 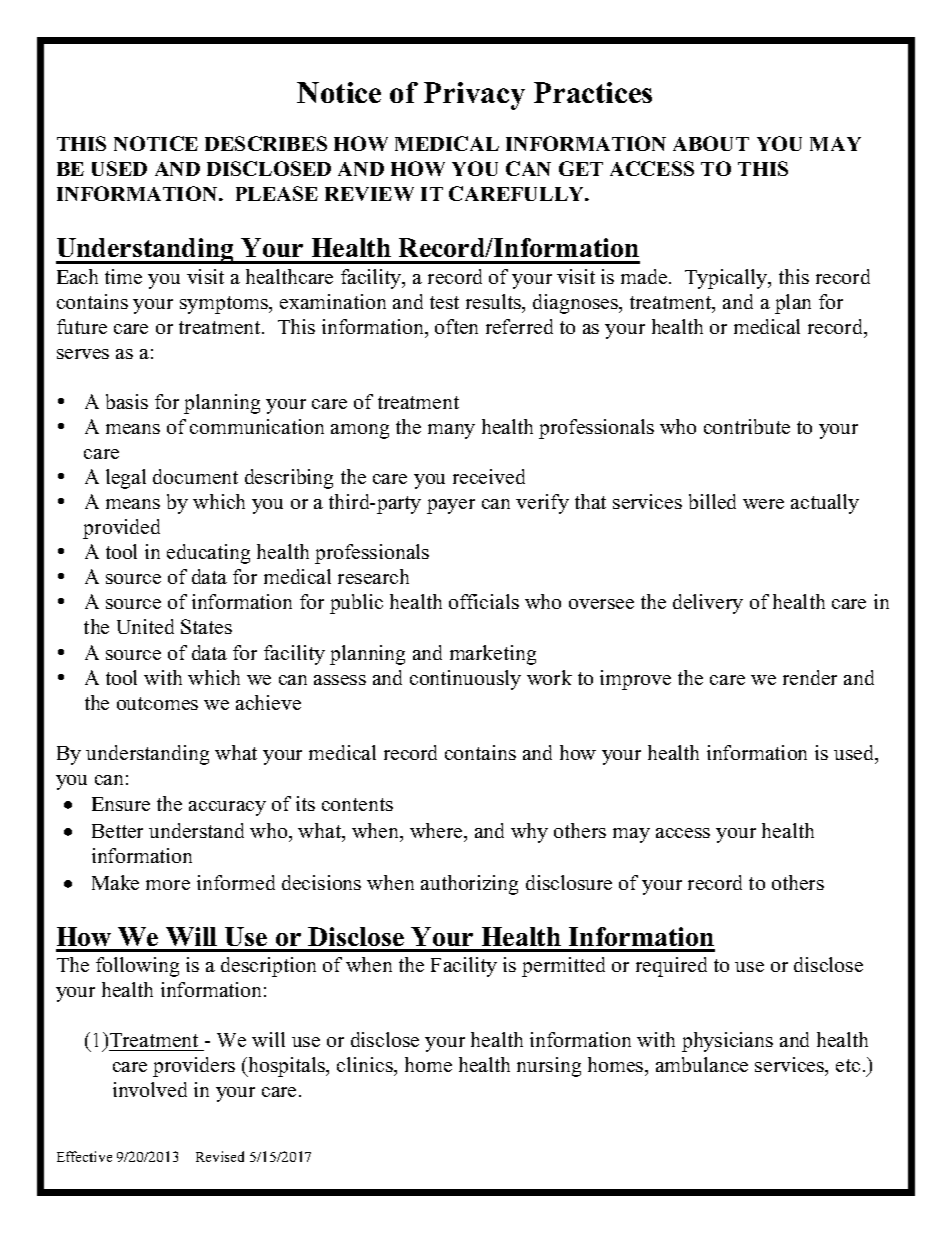 I want to click on DESCRIBES, so click(x=266, y=143).
